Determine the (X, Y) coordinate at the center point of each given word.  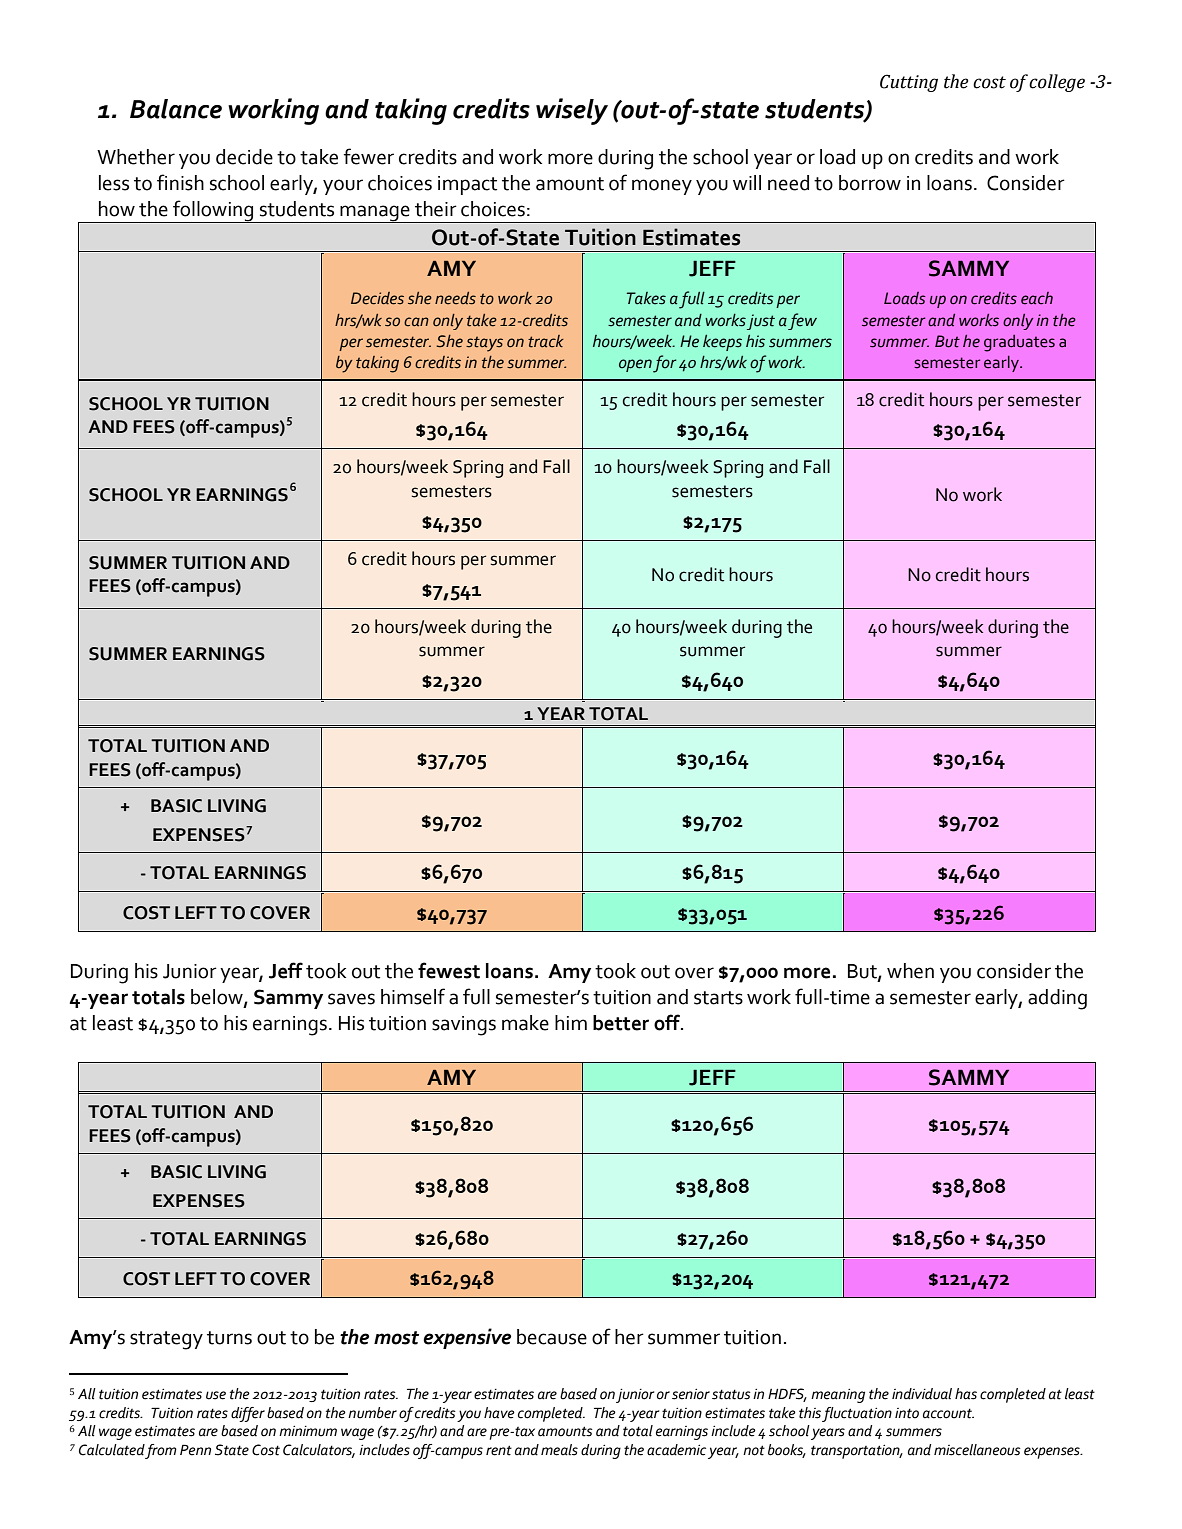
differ (248, 1414)
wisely (572, 111)
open (635, 365)
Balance (176, 109)
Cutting (909, 83)
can (416, 321)
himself (413, 996)
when (910, 971)
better (621, 1023)
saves (351, 999)
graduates (1019, 343)
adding (1057, 999)
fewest (449, 970)
